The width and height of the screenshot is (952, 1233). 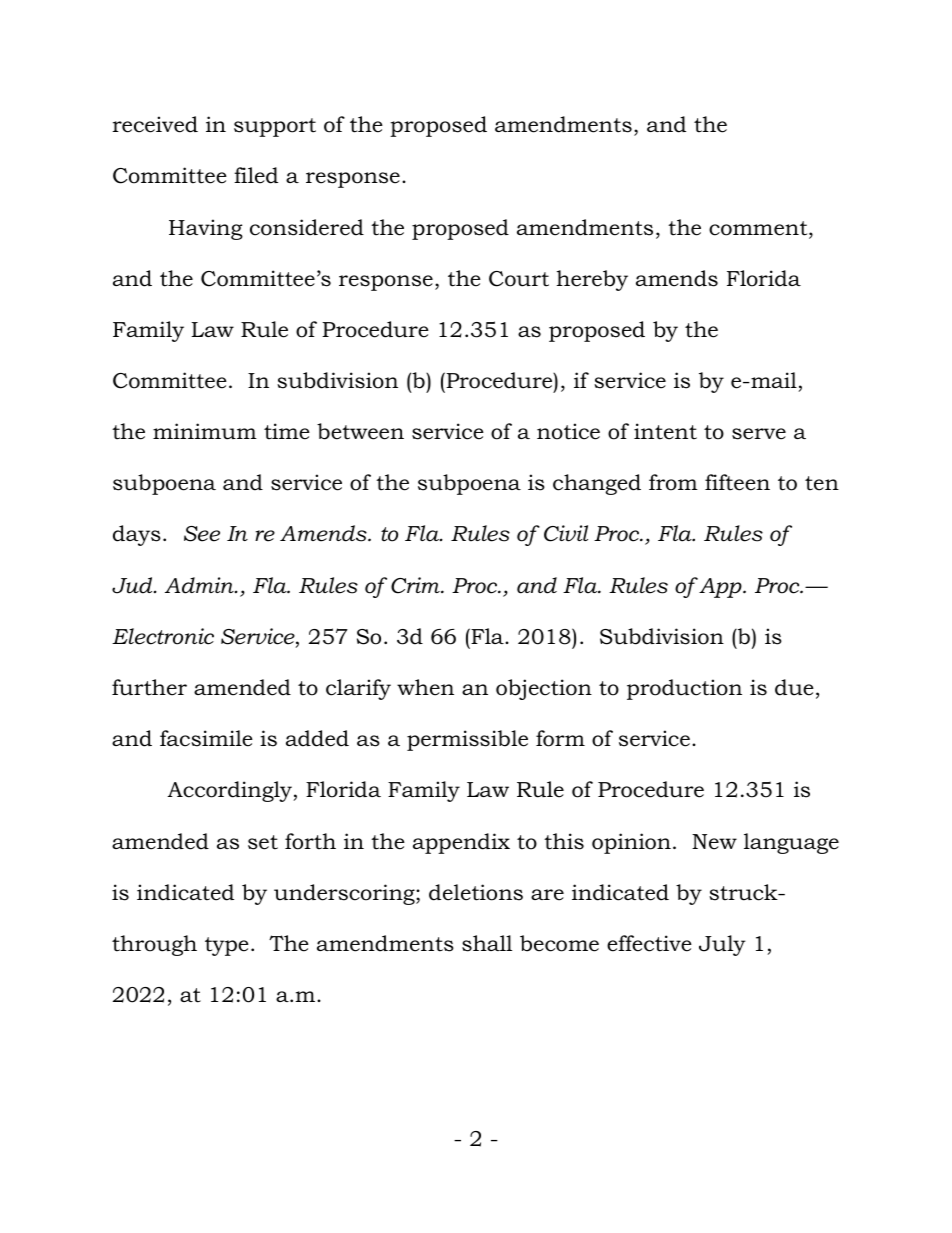 I want to click on fifteen, so click(x=737, y=482).
